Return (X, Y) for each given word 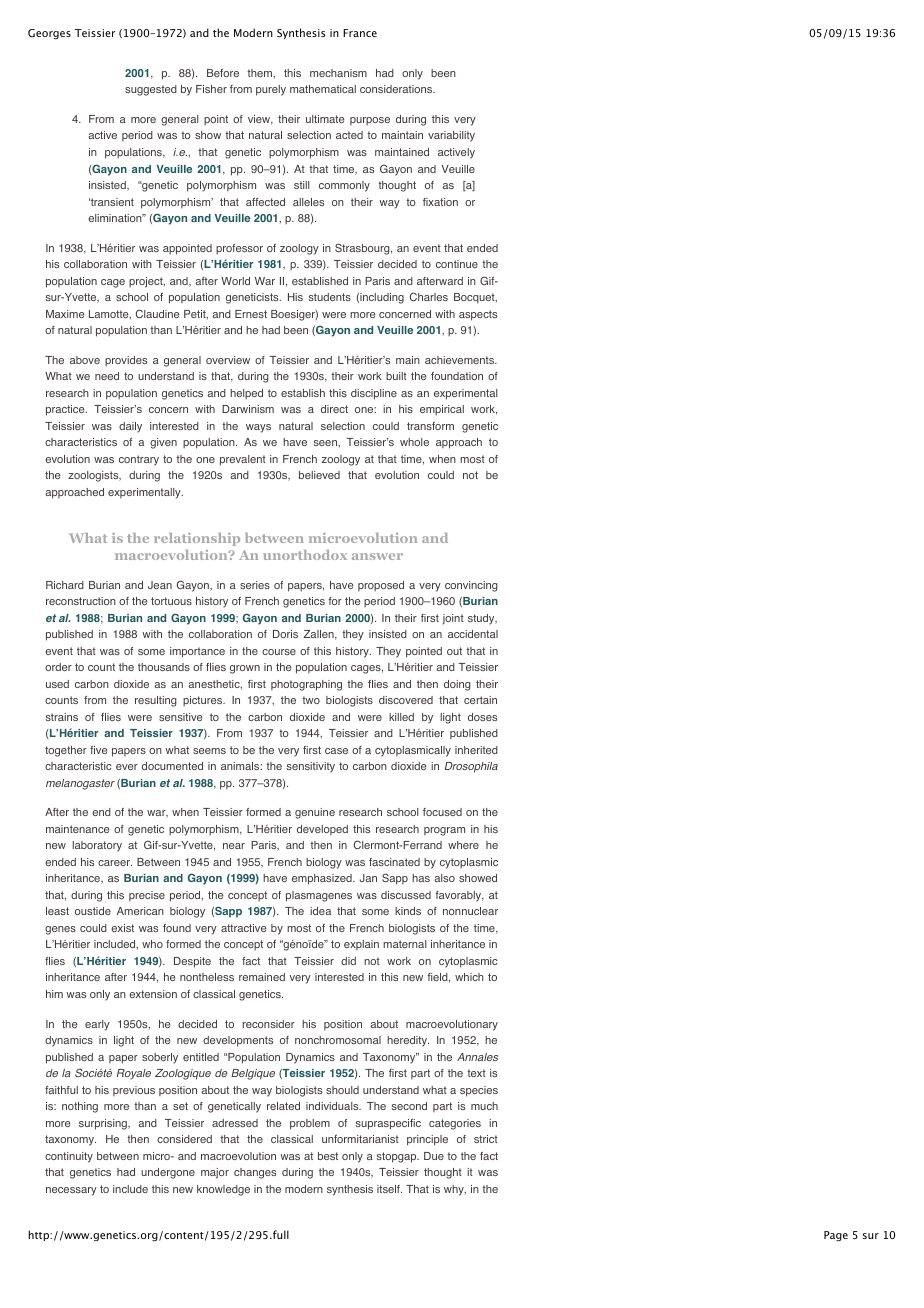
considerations (397, 89)
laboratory (97, 846)
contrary (139, 460)
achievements (461, 360)
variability (451, 136)
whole (414, 442)
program (444, 831)
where (463, 845)
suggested (151, 90)
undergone (168, 1173)
